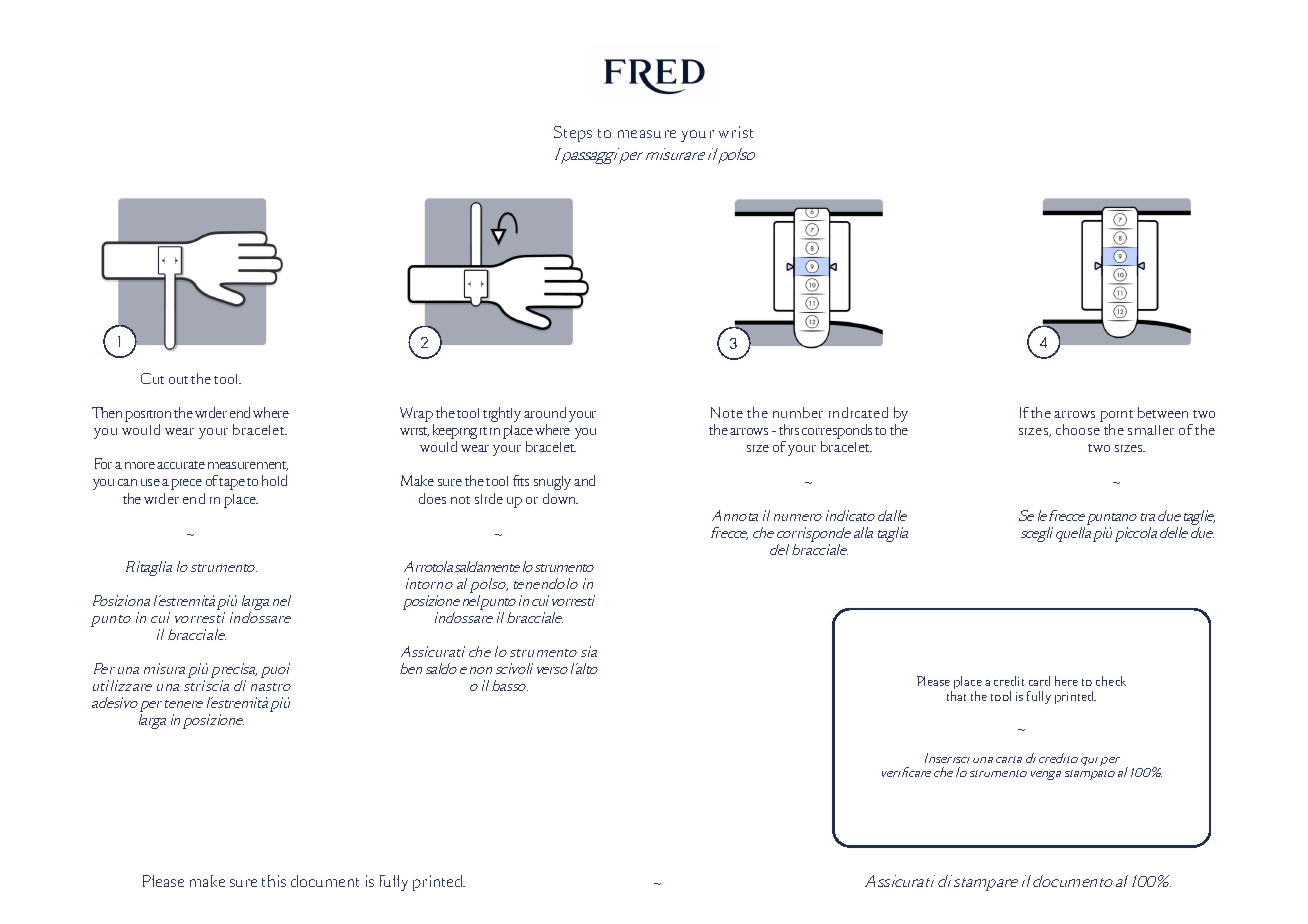 The image size is (1308, 924). What do you see at coordinates (956, 696) in the screenshot?
I see `that` at bounding box center [956, 696].
